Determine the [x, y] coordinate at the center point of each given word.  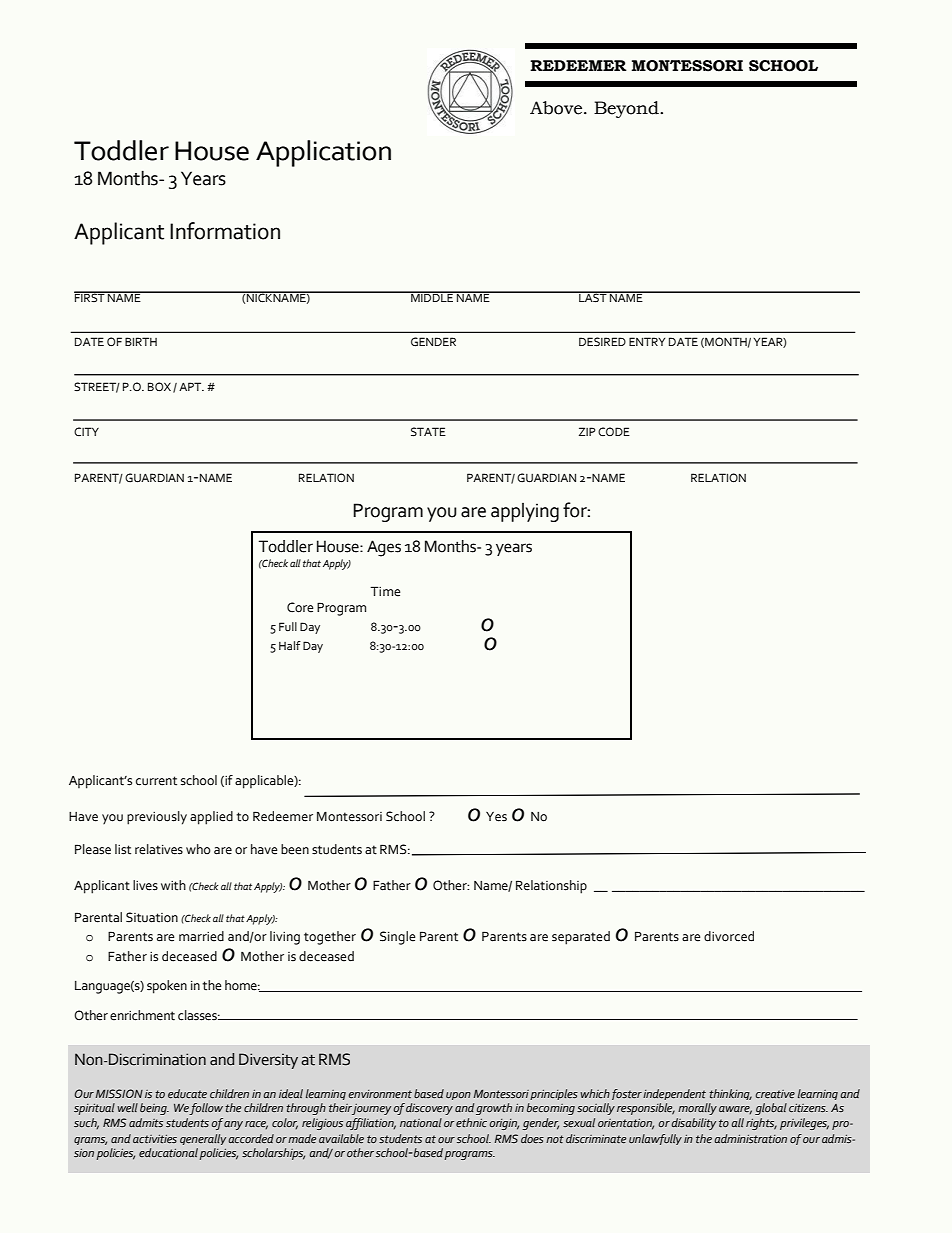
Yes [496, 817]
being [154, 1109]
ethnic [471, 1122]
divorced [729, 936]
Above [556, 108]
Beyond [627, 109]
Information [225, 231]
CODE [614, 431]
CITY [86, 431]
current [156, 781]
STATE [428, 432]
